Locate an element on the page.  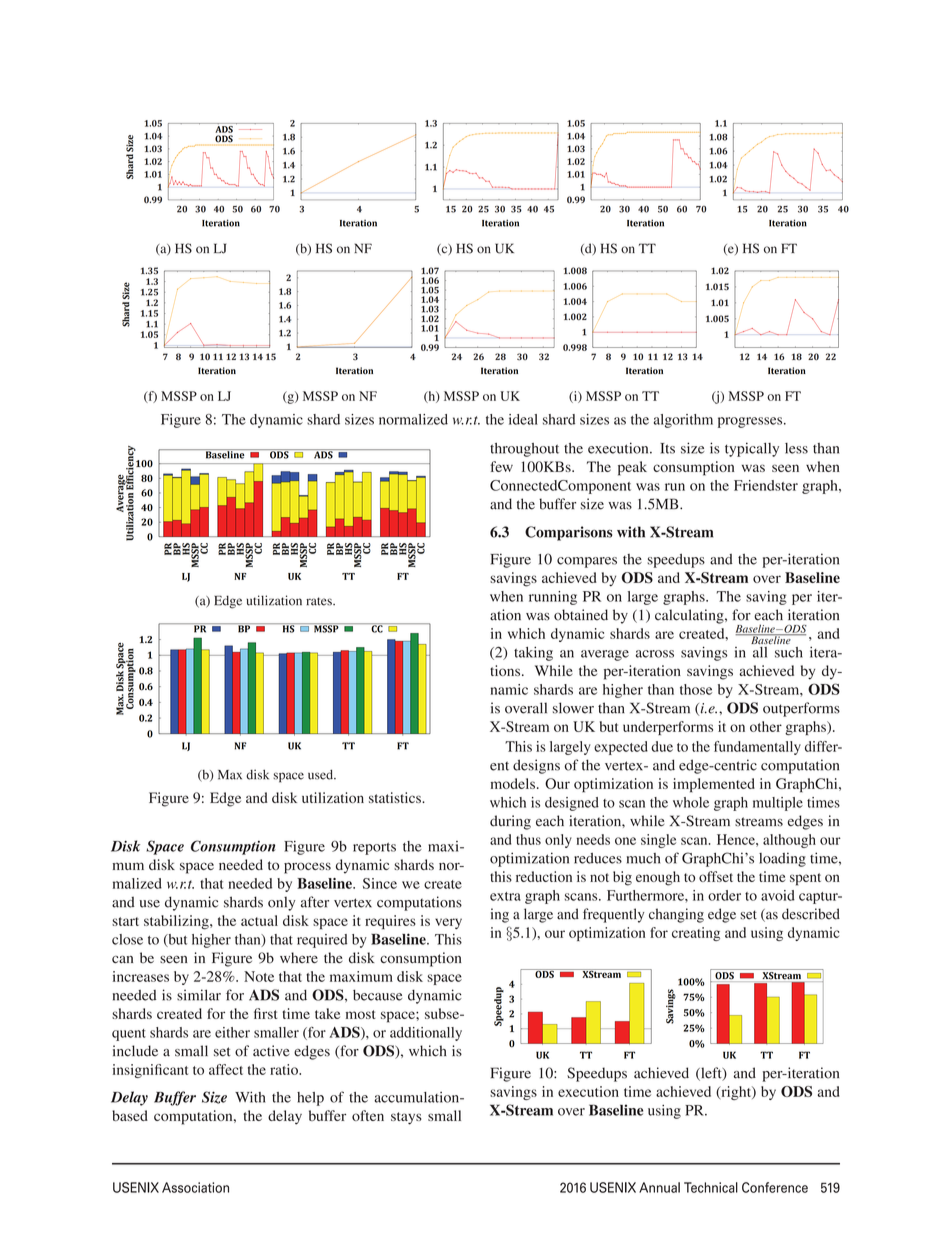
typically is located at coordinates (752, 449).
